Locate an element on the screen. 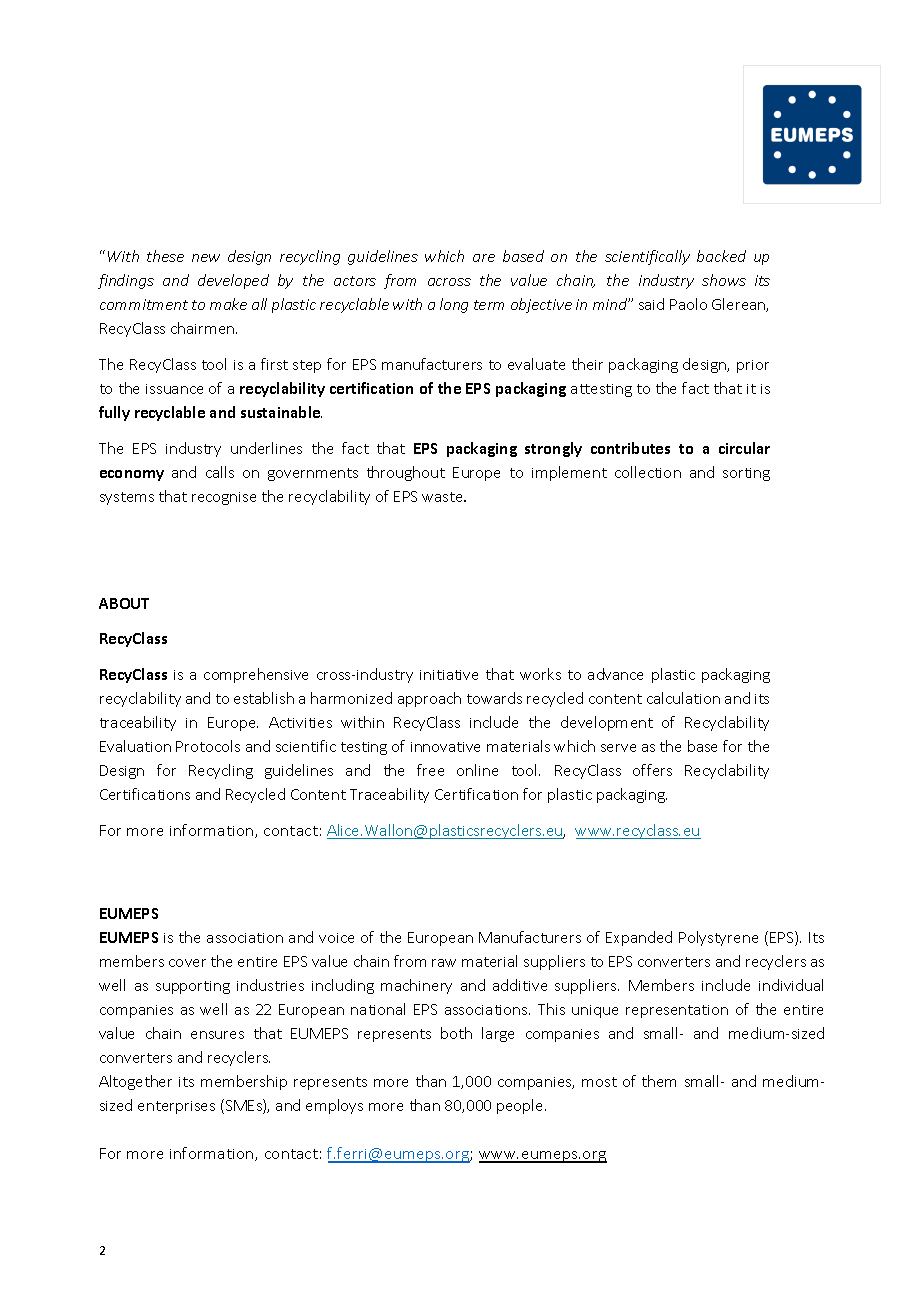 The image size is (924, 1308). innovative is located at coordinates (445, 747).
